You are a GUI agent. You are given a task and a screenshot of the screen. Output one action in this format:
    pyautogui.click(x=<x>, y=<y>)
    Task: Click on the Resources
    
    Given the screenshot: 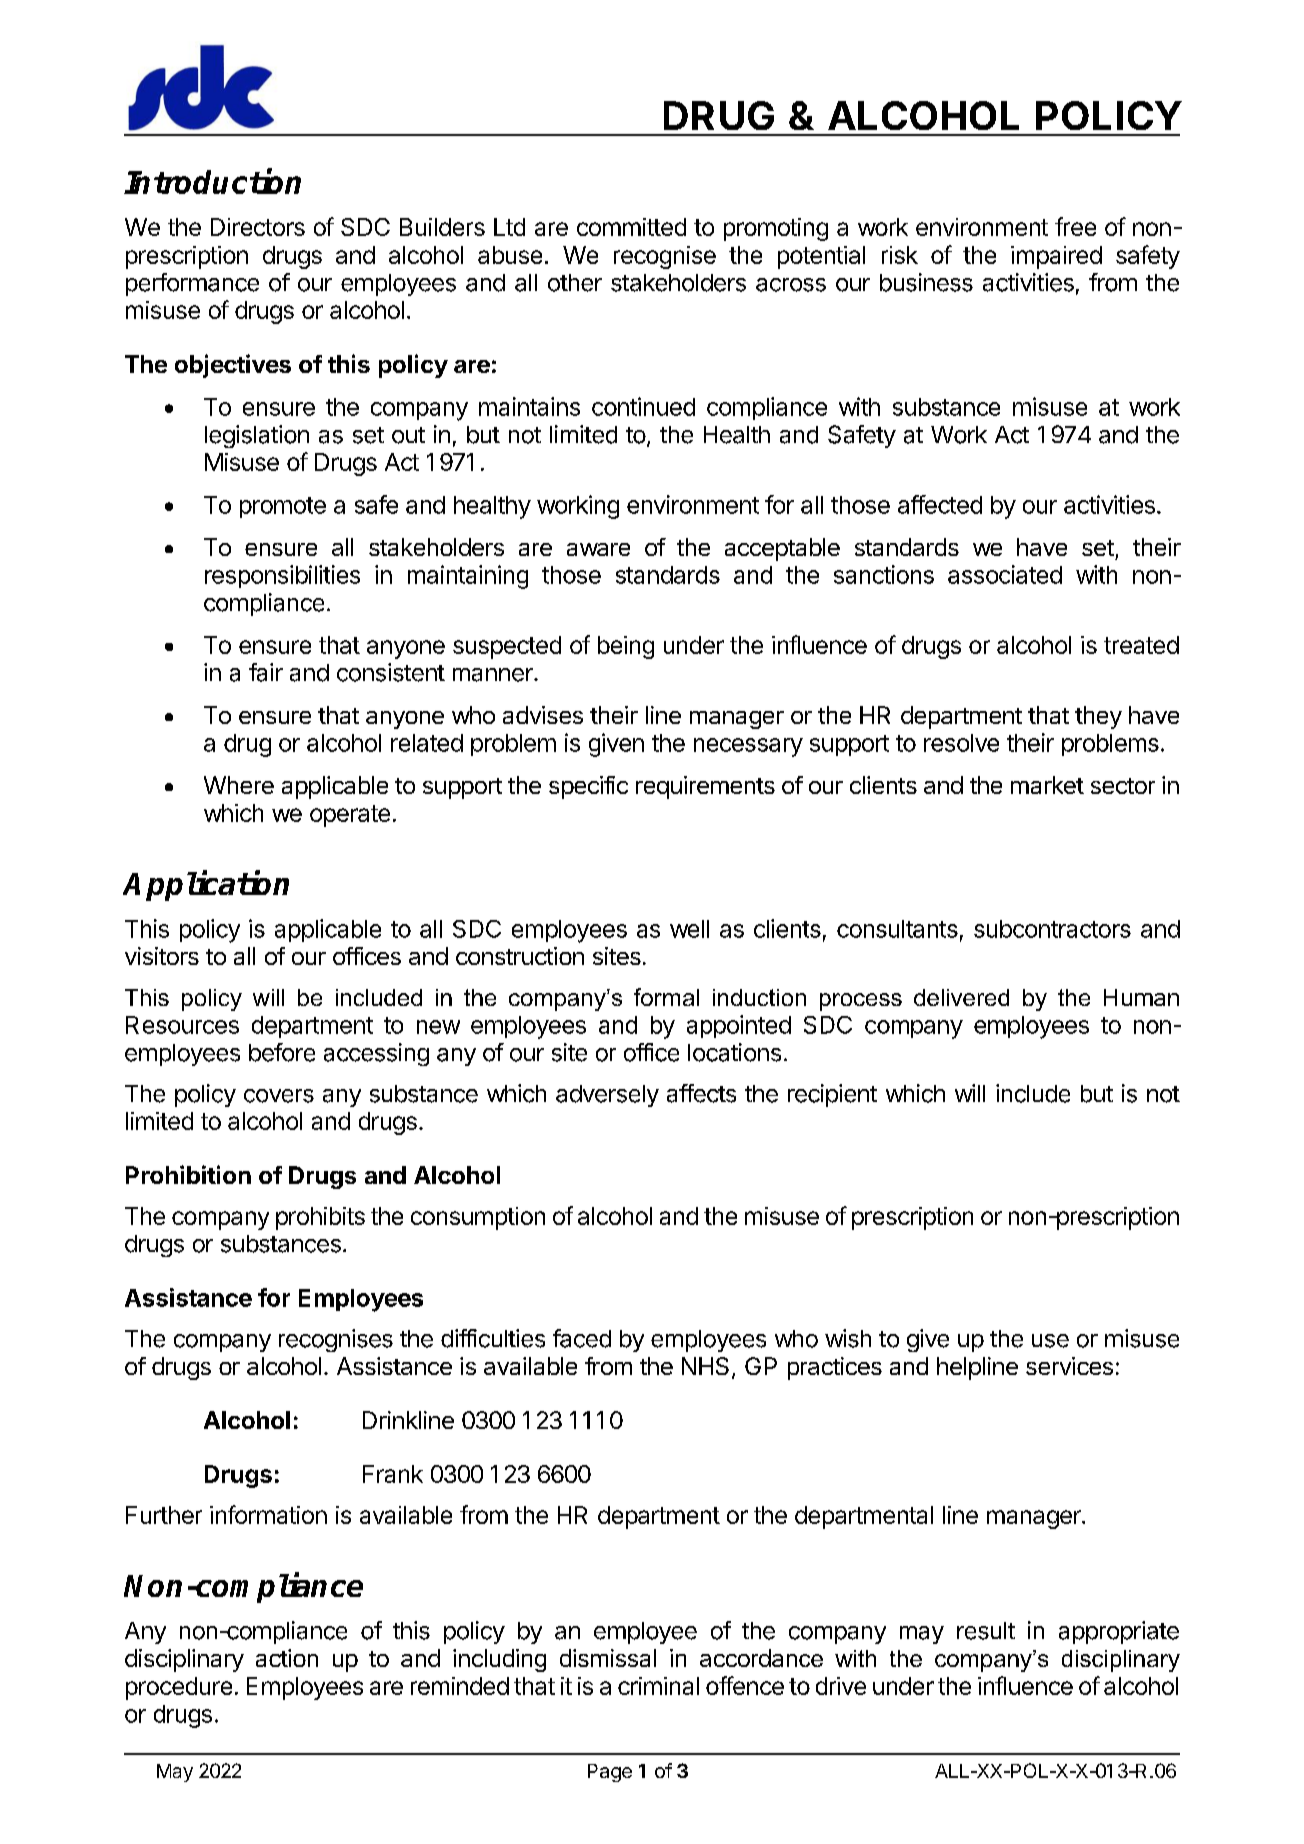 What is the action you would take?
    pyautogui.click(x=182, y=1025)
